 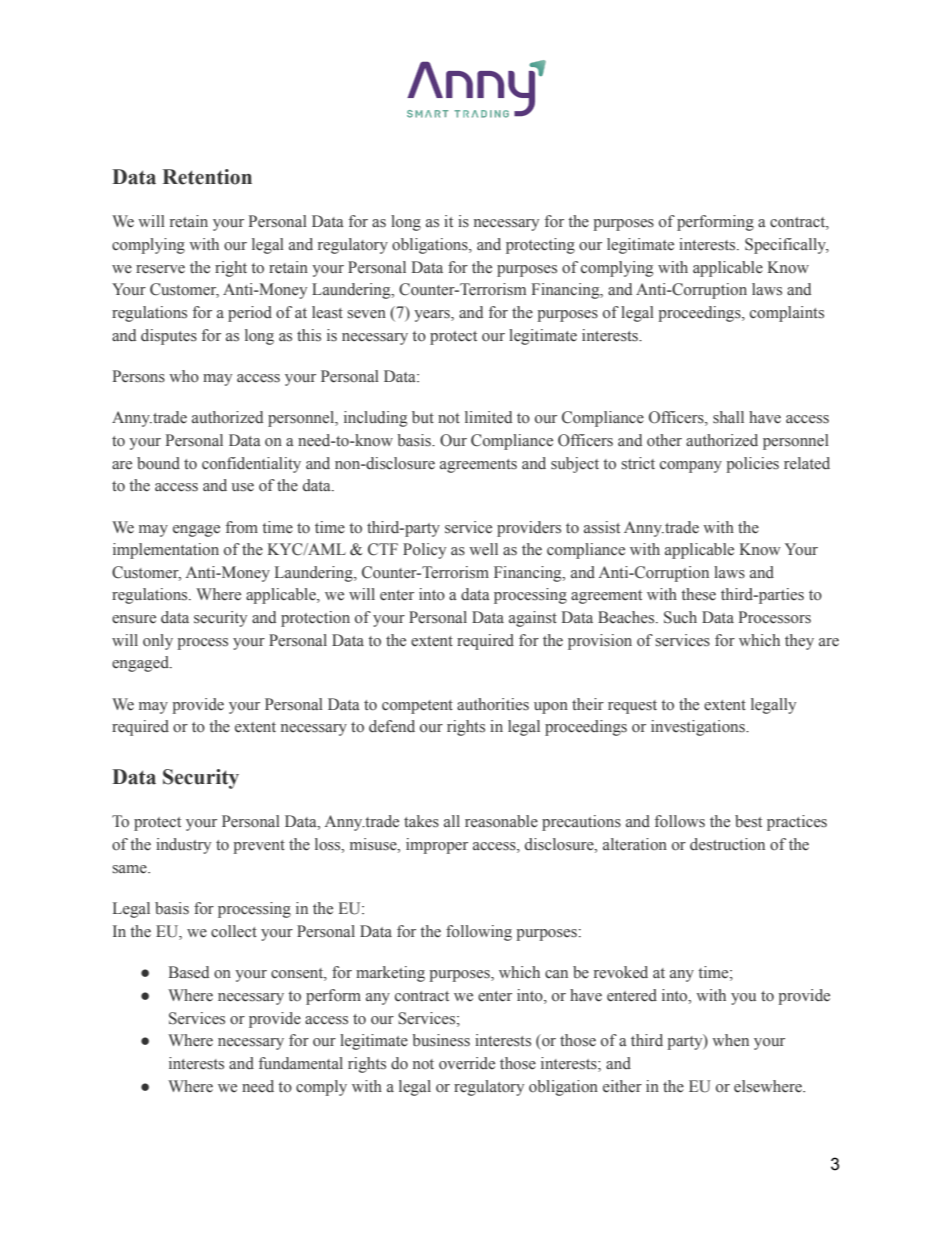 What do you see at coordinates (727, 844) in the document?
I see `destruction` at bounding box center [727, 844].
